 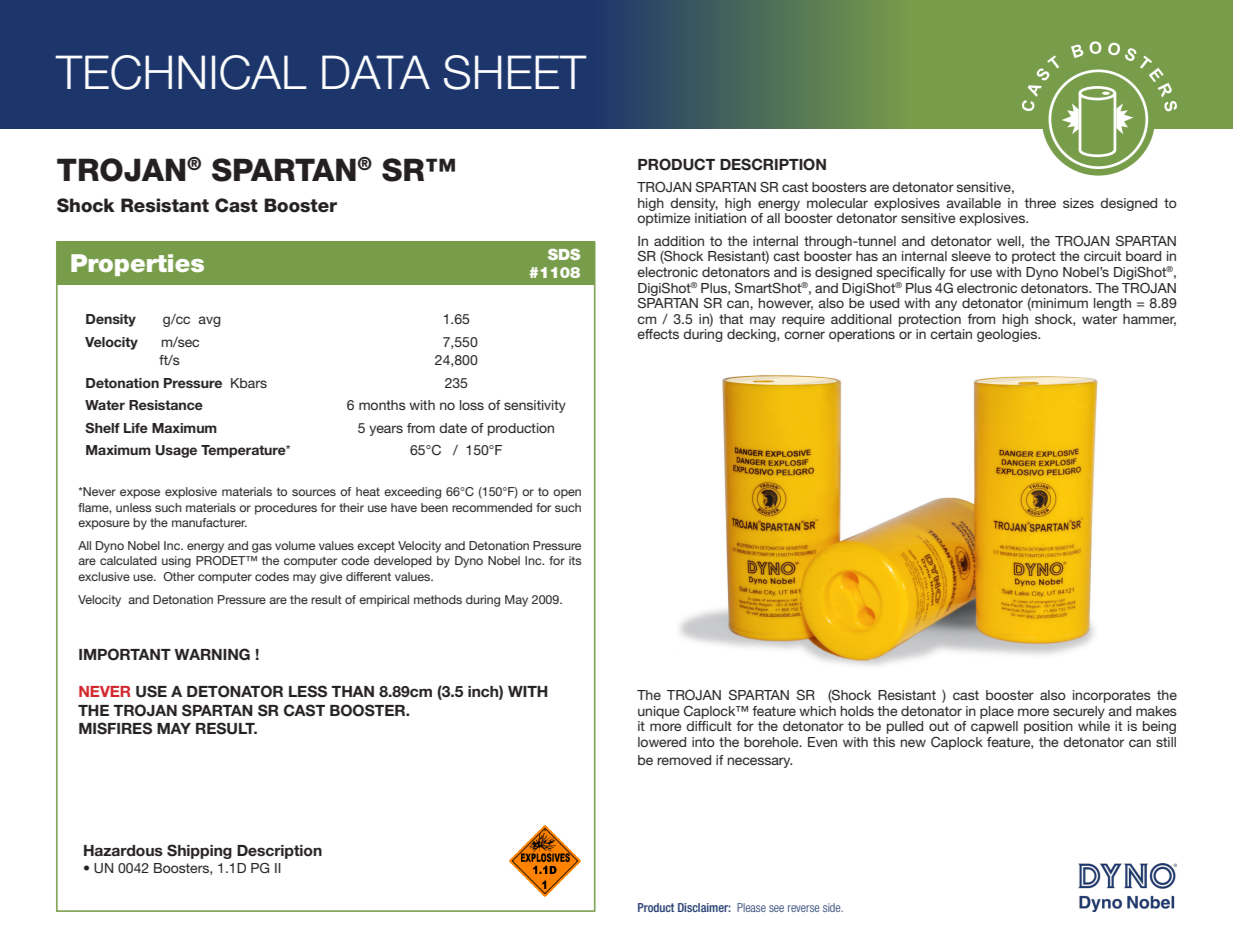 I want to click on TECHNICAL, so click(x=181, y=72).
